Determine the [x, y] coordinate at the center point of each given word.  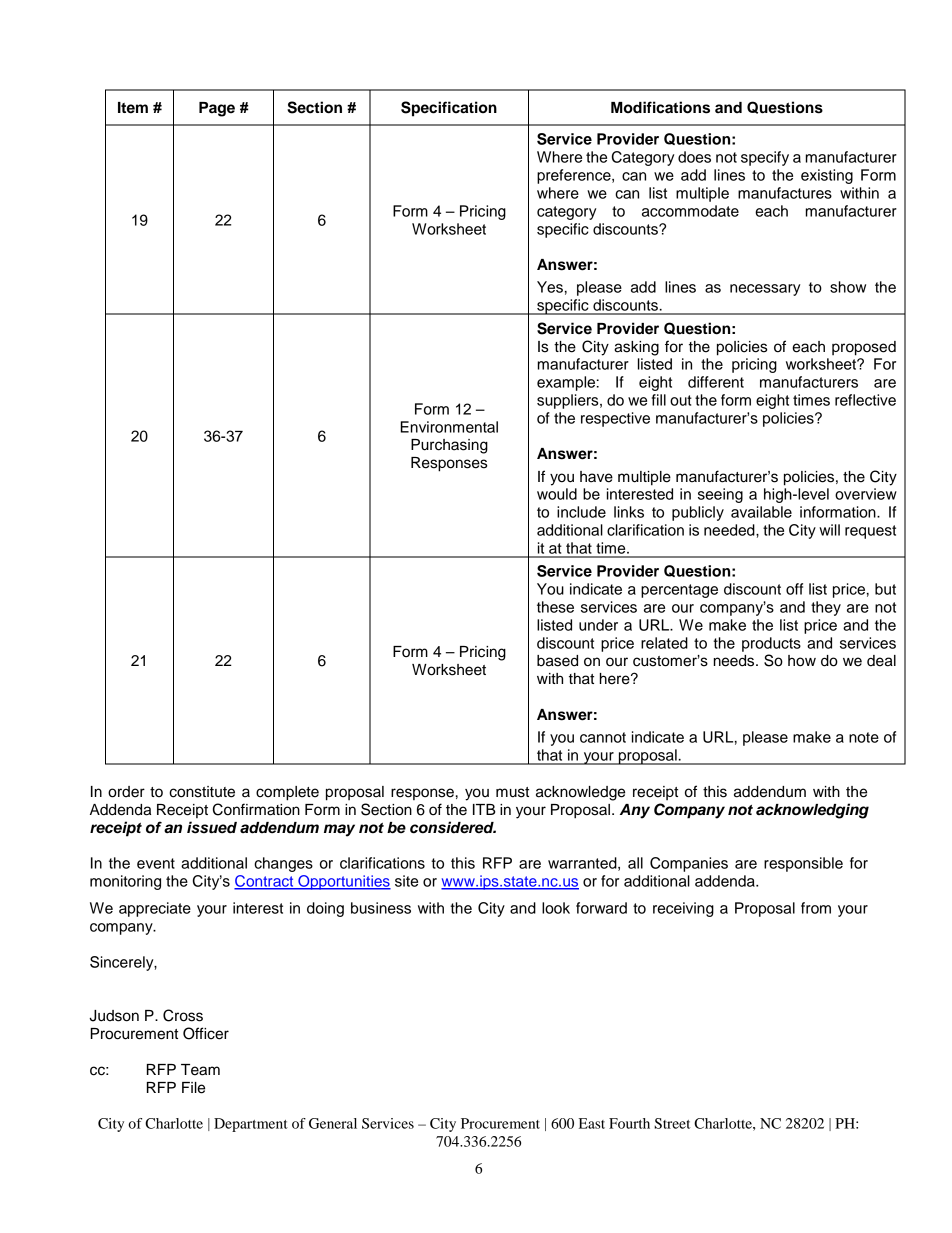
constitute [202, 792]
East [592, 1123]
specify [765, 158]
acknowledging [812, 811]
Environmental [449, 427]
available [761, 512]
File [193, 1088]
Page [217, 109]
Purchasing [449, 446]
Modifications [660, 107]
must [512, 792]
